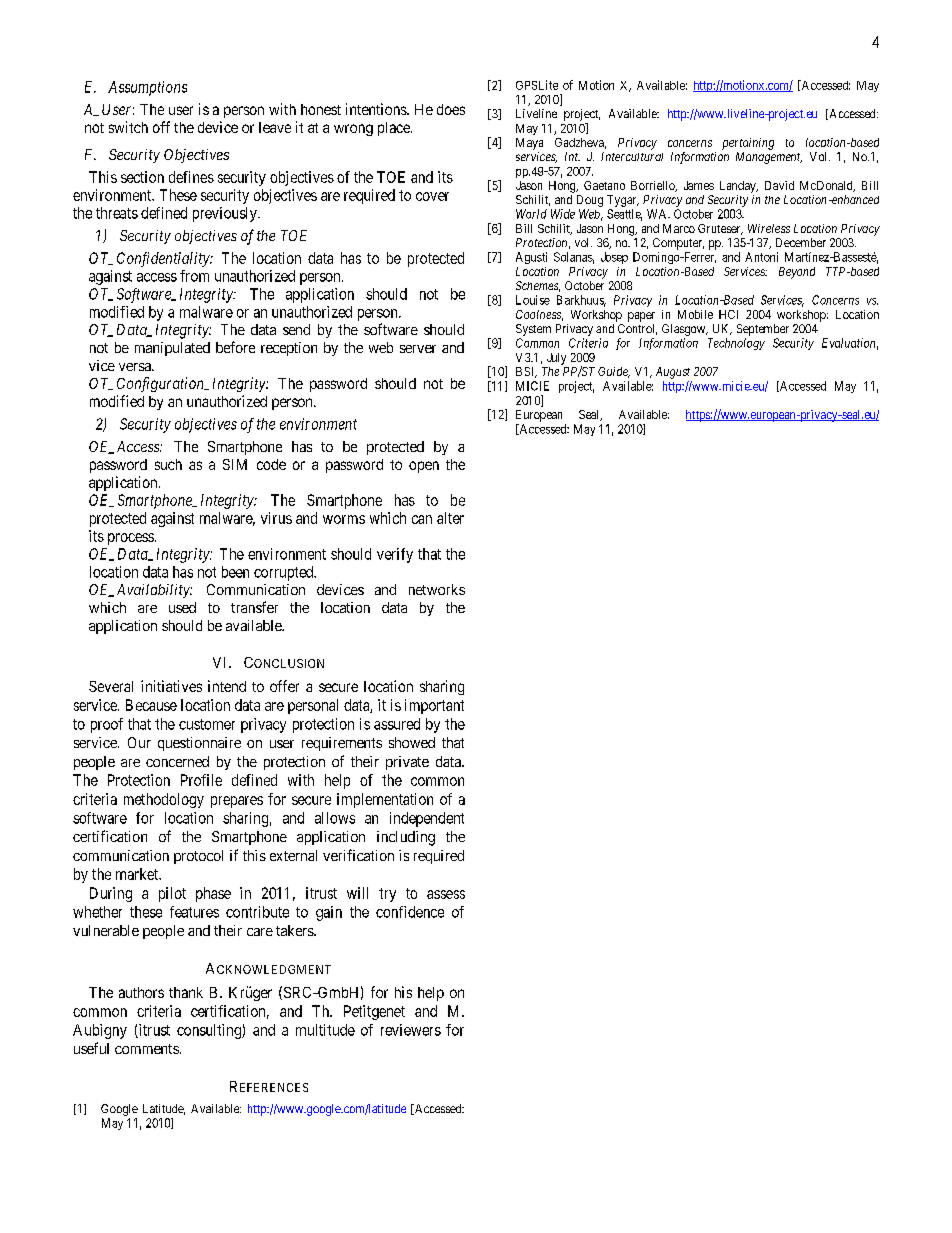  Describe the element at coordinates (411, 1030) in the document. I see `reviewers` at that location.
